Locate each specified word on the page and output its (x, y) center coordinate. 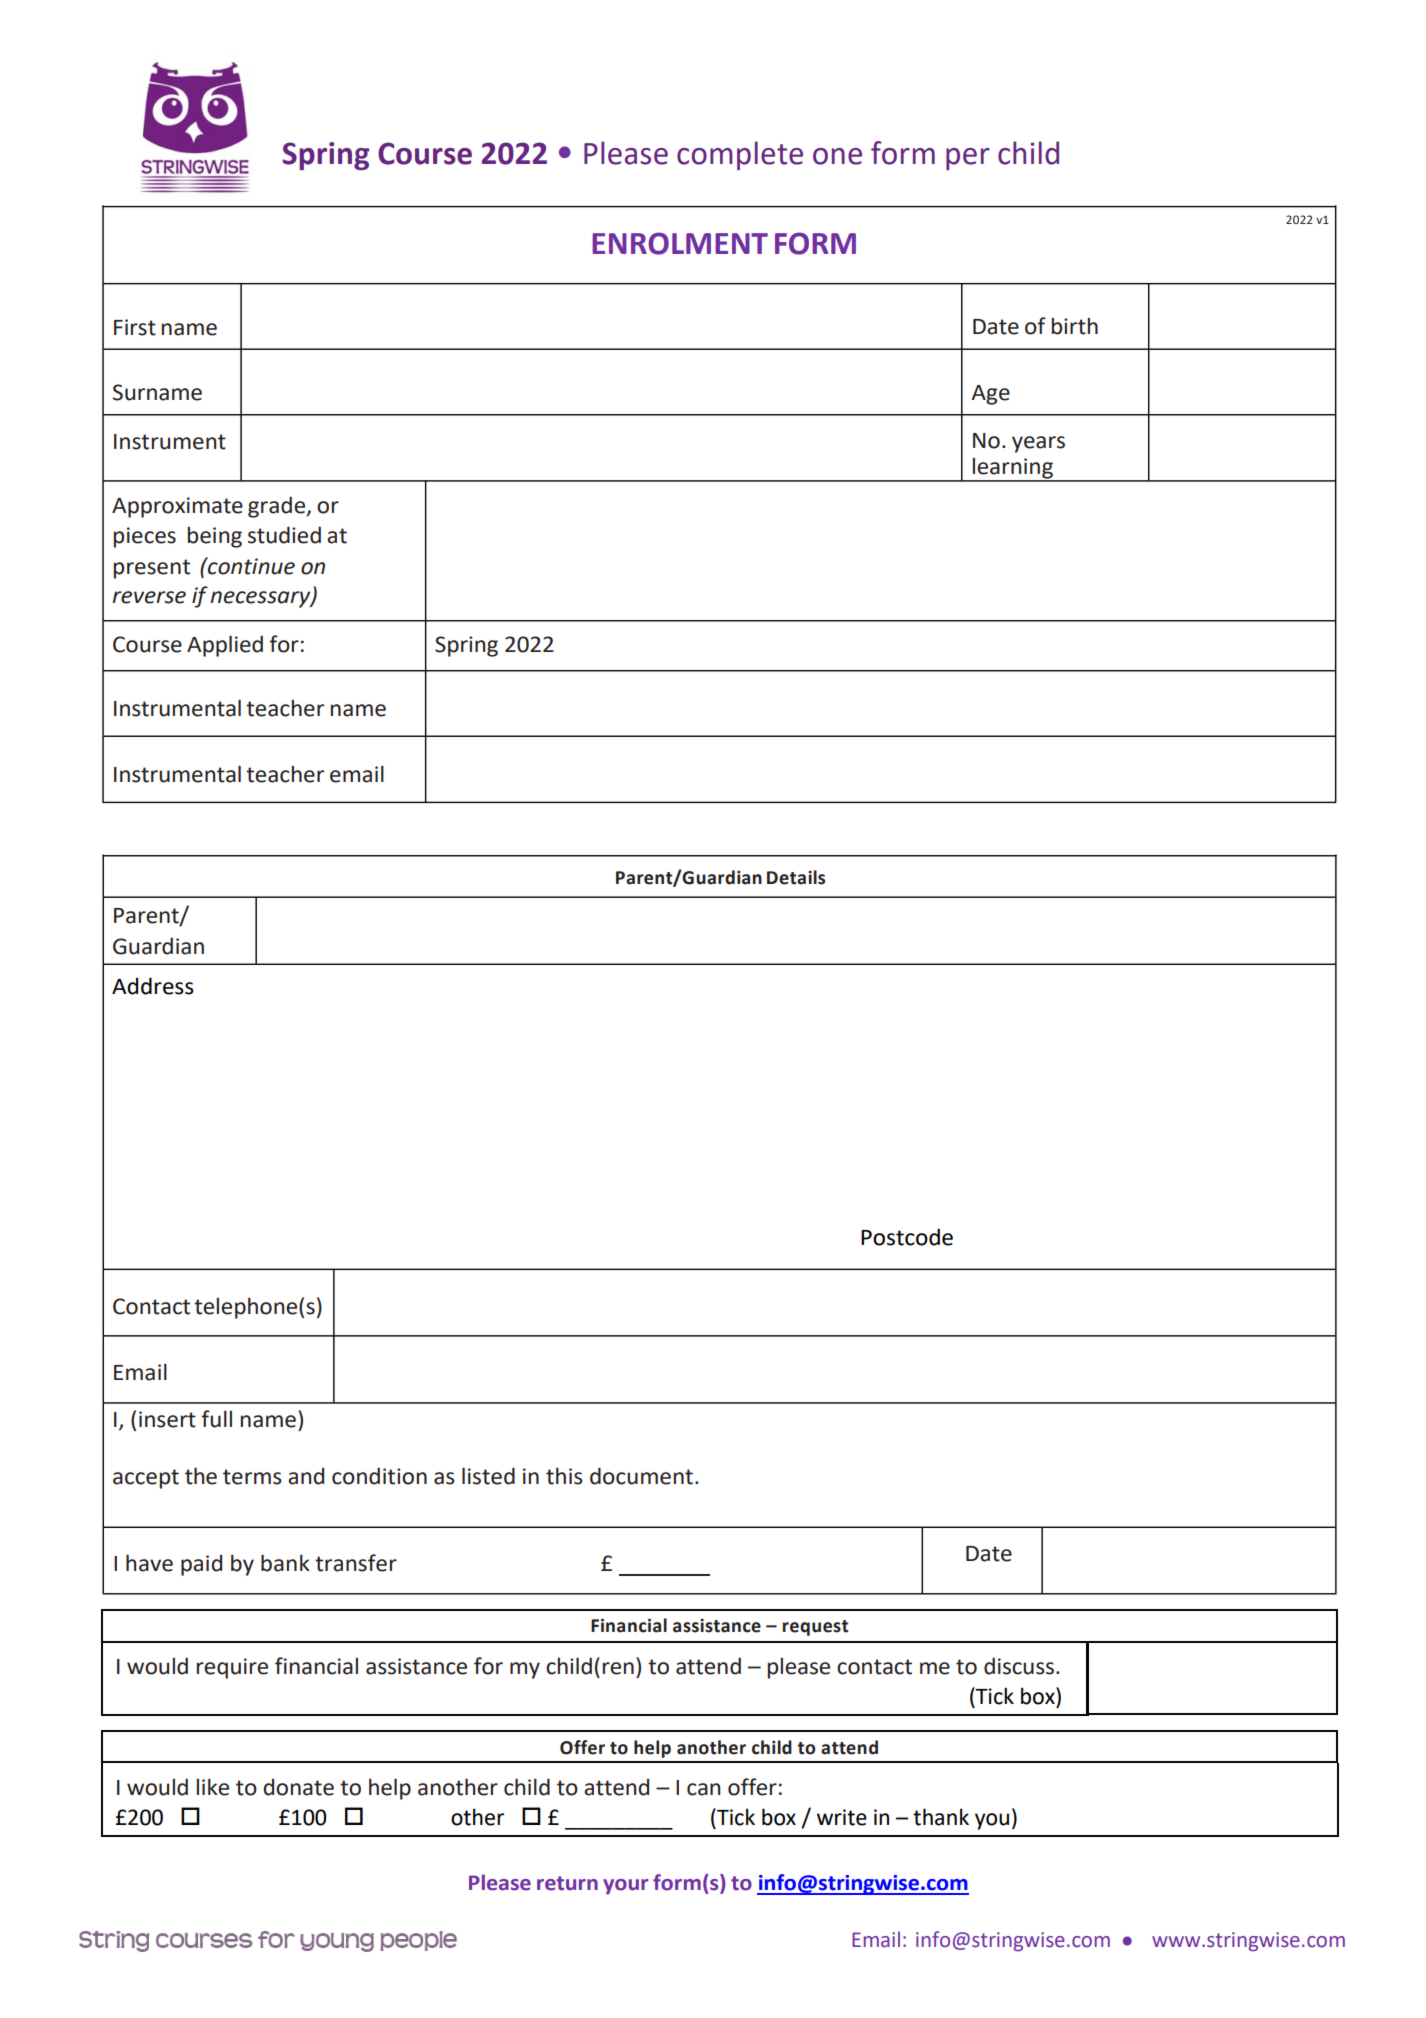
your (625, 1887)
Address (153, 986)
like (212, 1787)
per (968, 159)
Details (796, 877)
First (135, 327)
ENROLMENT (680, 243)
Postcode (907, 1237)
